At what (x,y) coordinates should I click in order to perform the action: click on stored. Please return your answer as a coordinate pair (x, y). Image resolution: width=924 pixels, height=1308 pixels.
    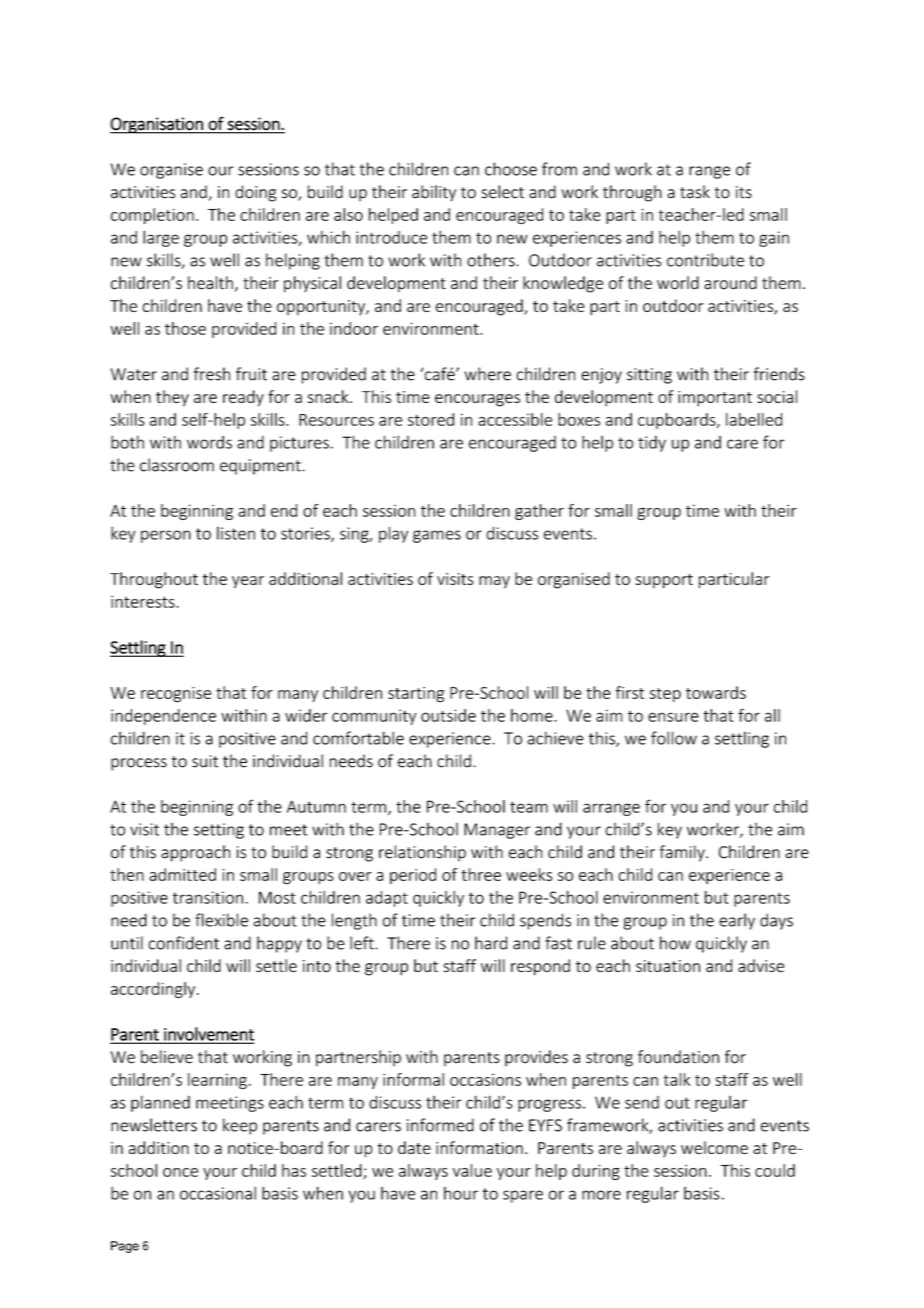
    Looking at the image, I should click on (431, 419).
